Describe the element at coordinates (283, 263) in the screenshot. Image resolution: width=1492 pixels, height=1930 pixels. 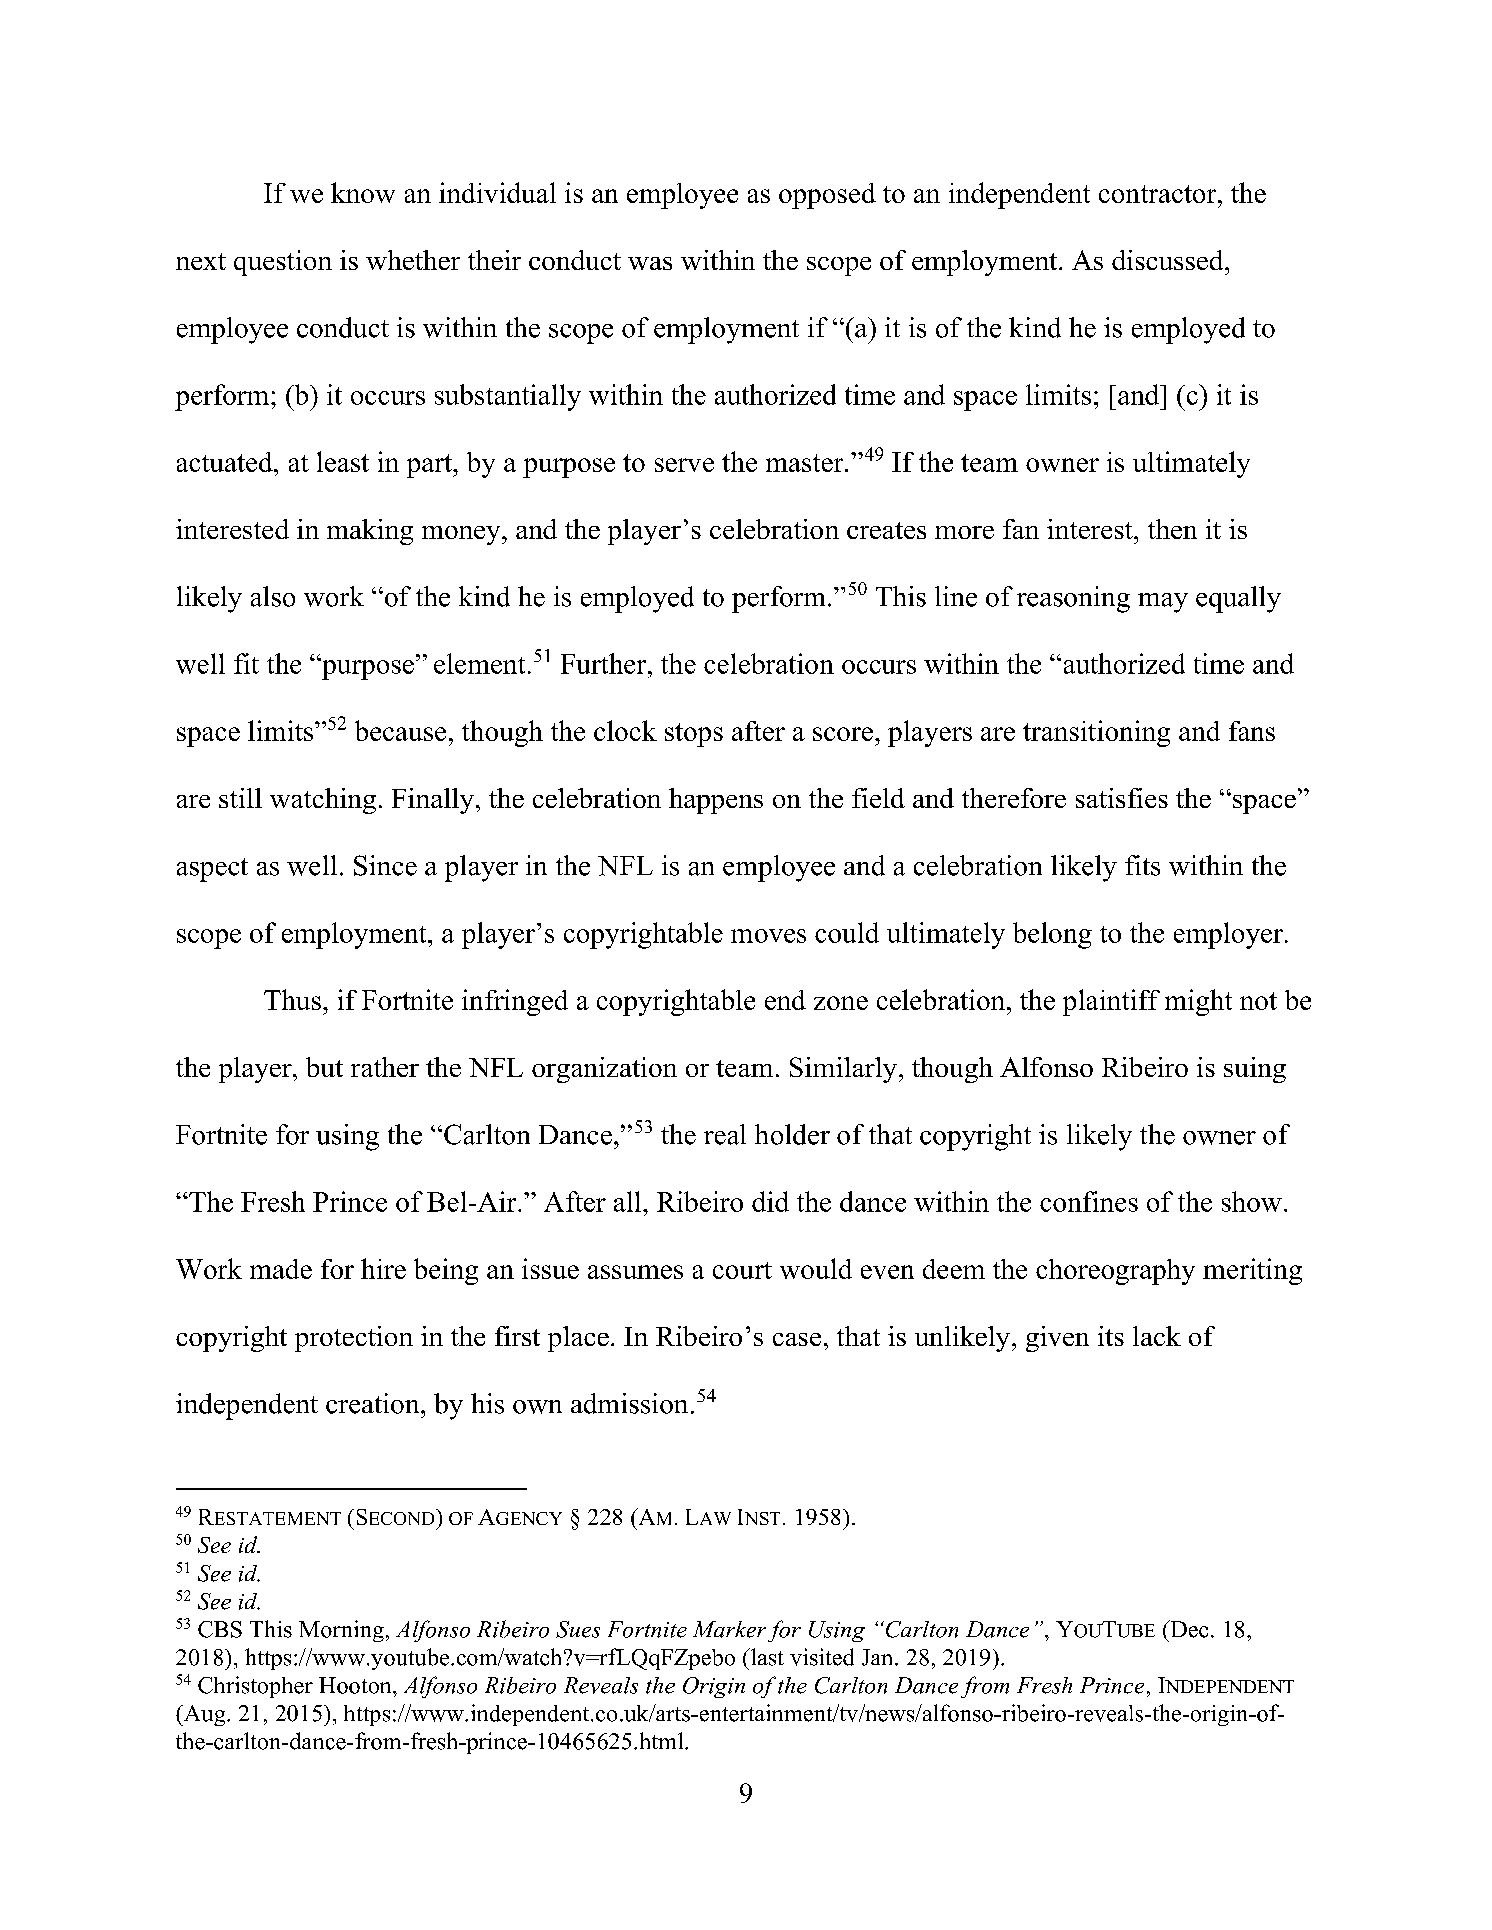
I see `question` at that location.
